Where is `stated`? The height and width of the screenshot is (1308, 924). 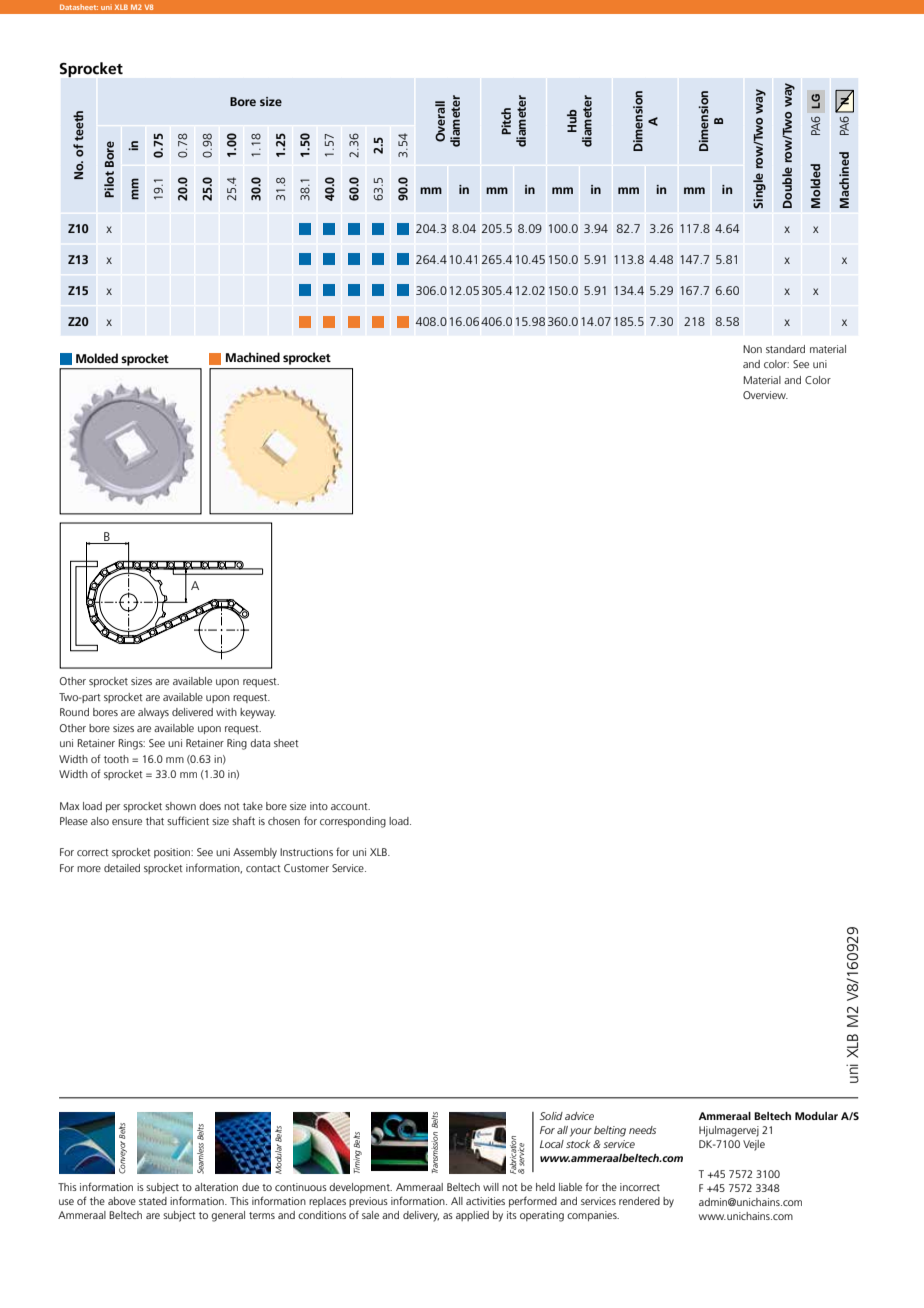 stated is located at coordinates (153, 1201).
